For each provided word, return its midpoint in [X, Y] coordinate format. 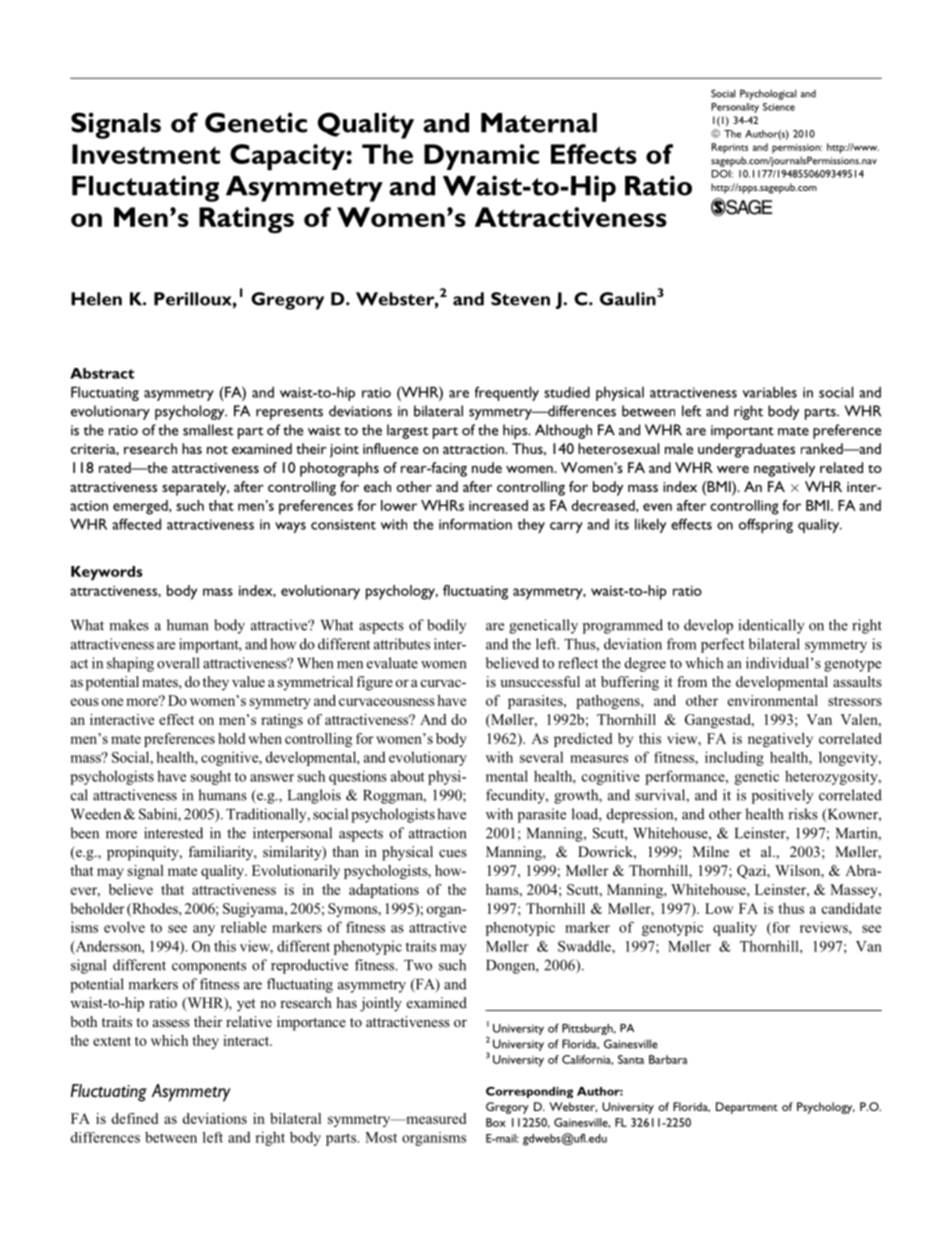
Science [779, 107]
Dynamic [481, 157]
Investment [146, 154]
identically [771, 626]
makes [129, 625]
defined [135, 1118]
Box [496, 1122]
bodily [447, 626]
